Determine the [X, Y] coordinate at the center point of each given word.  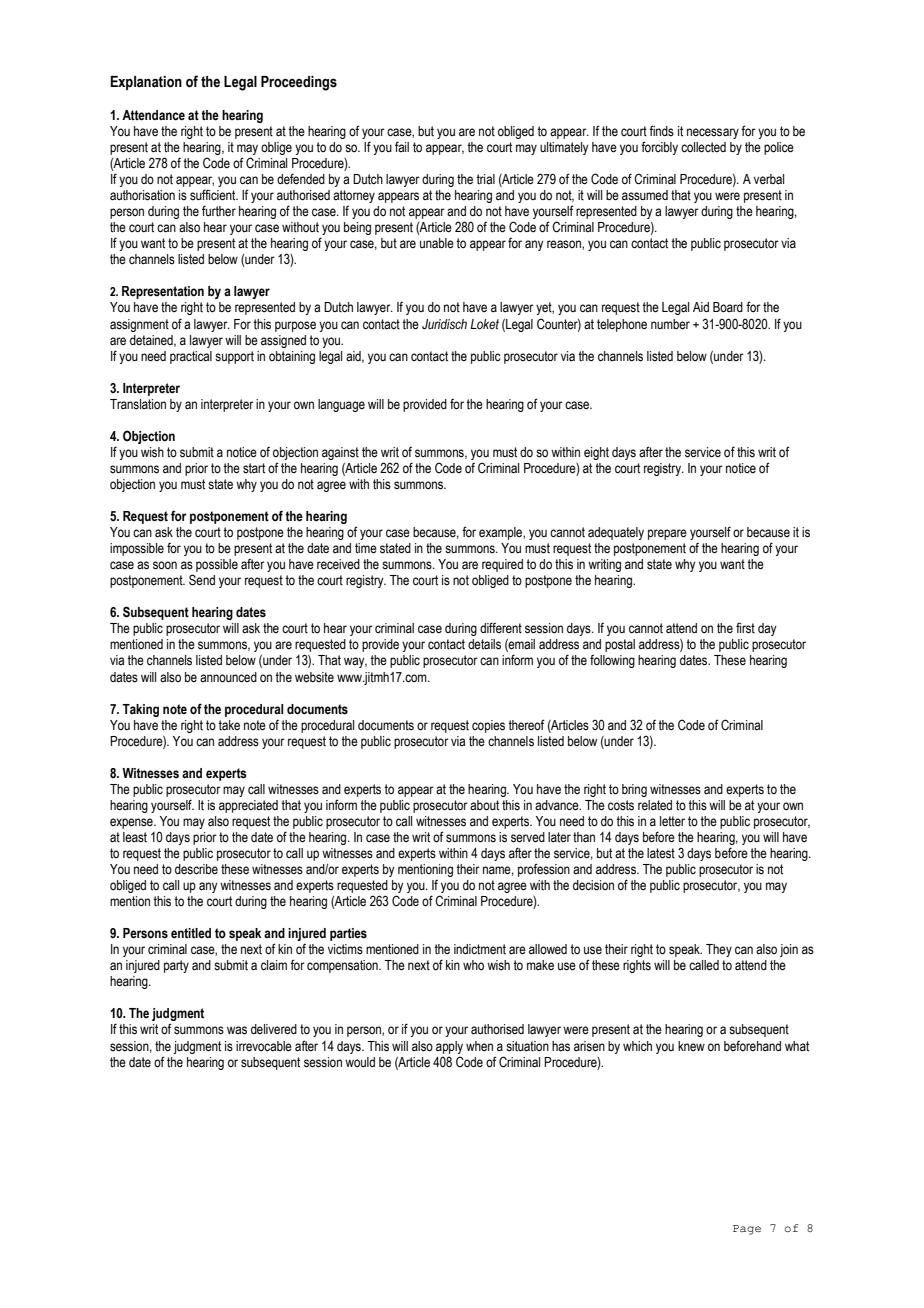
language [341, 405]
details [484, 644]
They [719, 950]
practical [191, 357]
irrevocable [264, 1046]
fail [402, 146]
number [670, 324]
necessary [713, 133]
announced [228, 677]
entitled [191, 933]
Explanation [146, 83]
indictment [480, 949]
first [745, 628]
